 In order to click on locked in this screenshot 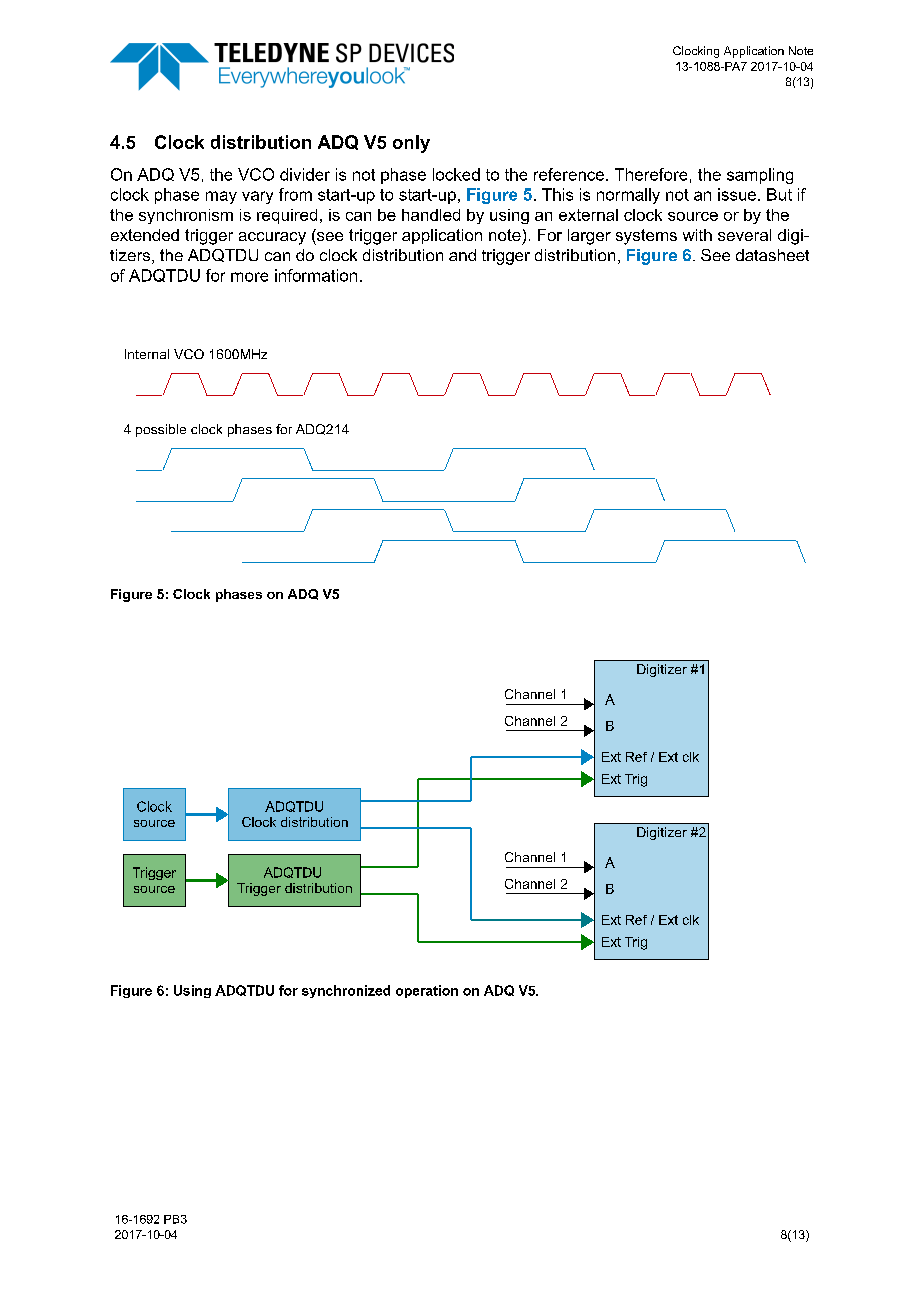, I will do `click(456, 174)`.
